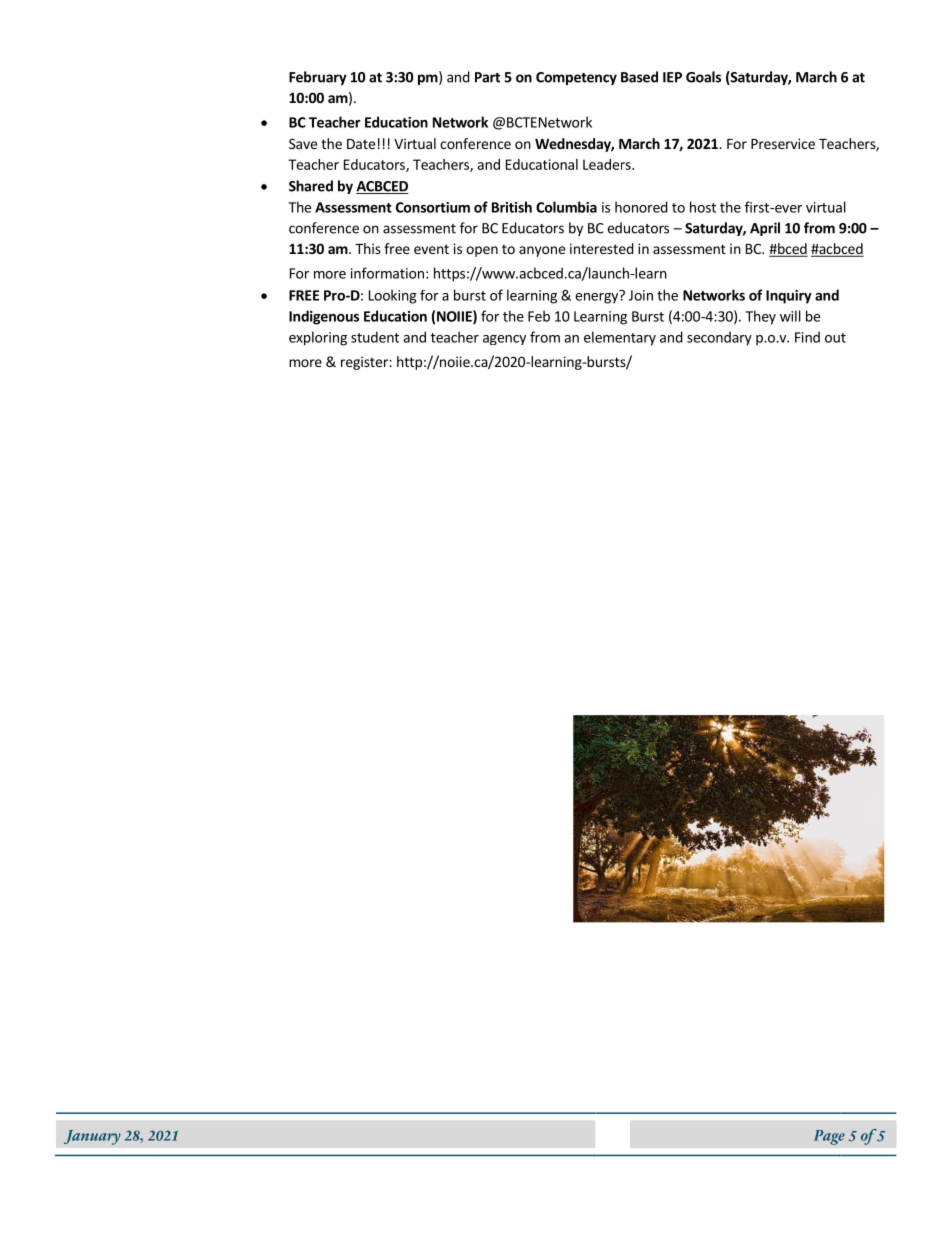  What do you see at coordinates (829, 1137) in the screenshot?
I see `Page` at bounding box center [829, 1137].
